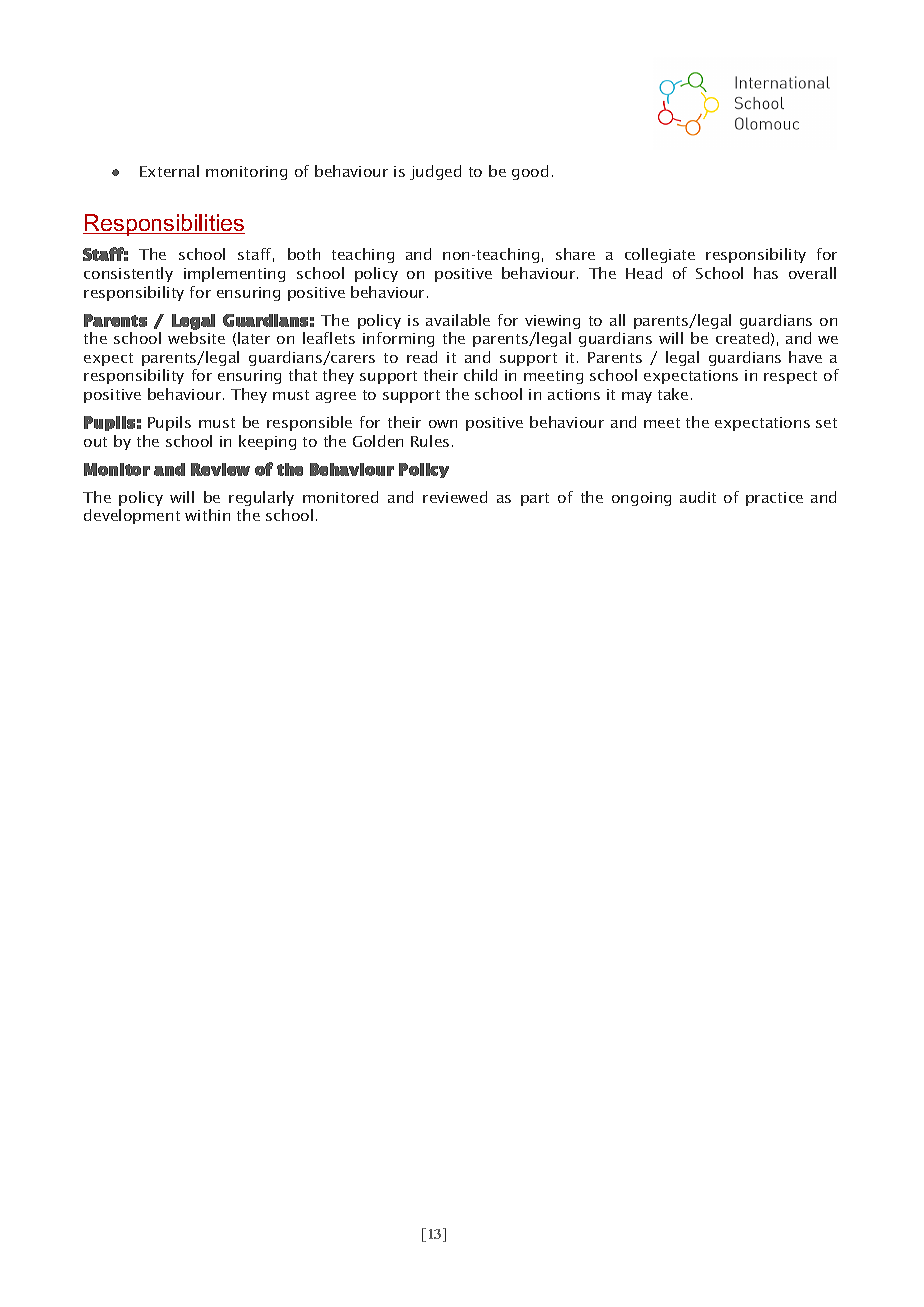 Image resolution: width=924 pixels, height=1307 pixels. Describe the element at coordinates (530, 172) in the page. I see `good` at that location.
